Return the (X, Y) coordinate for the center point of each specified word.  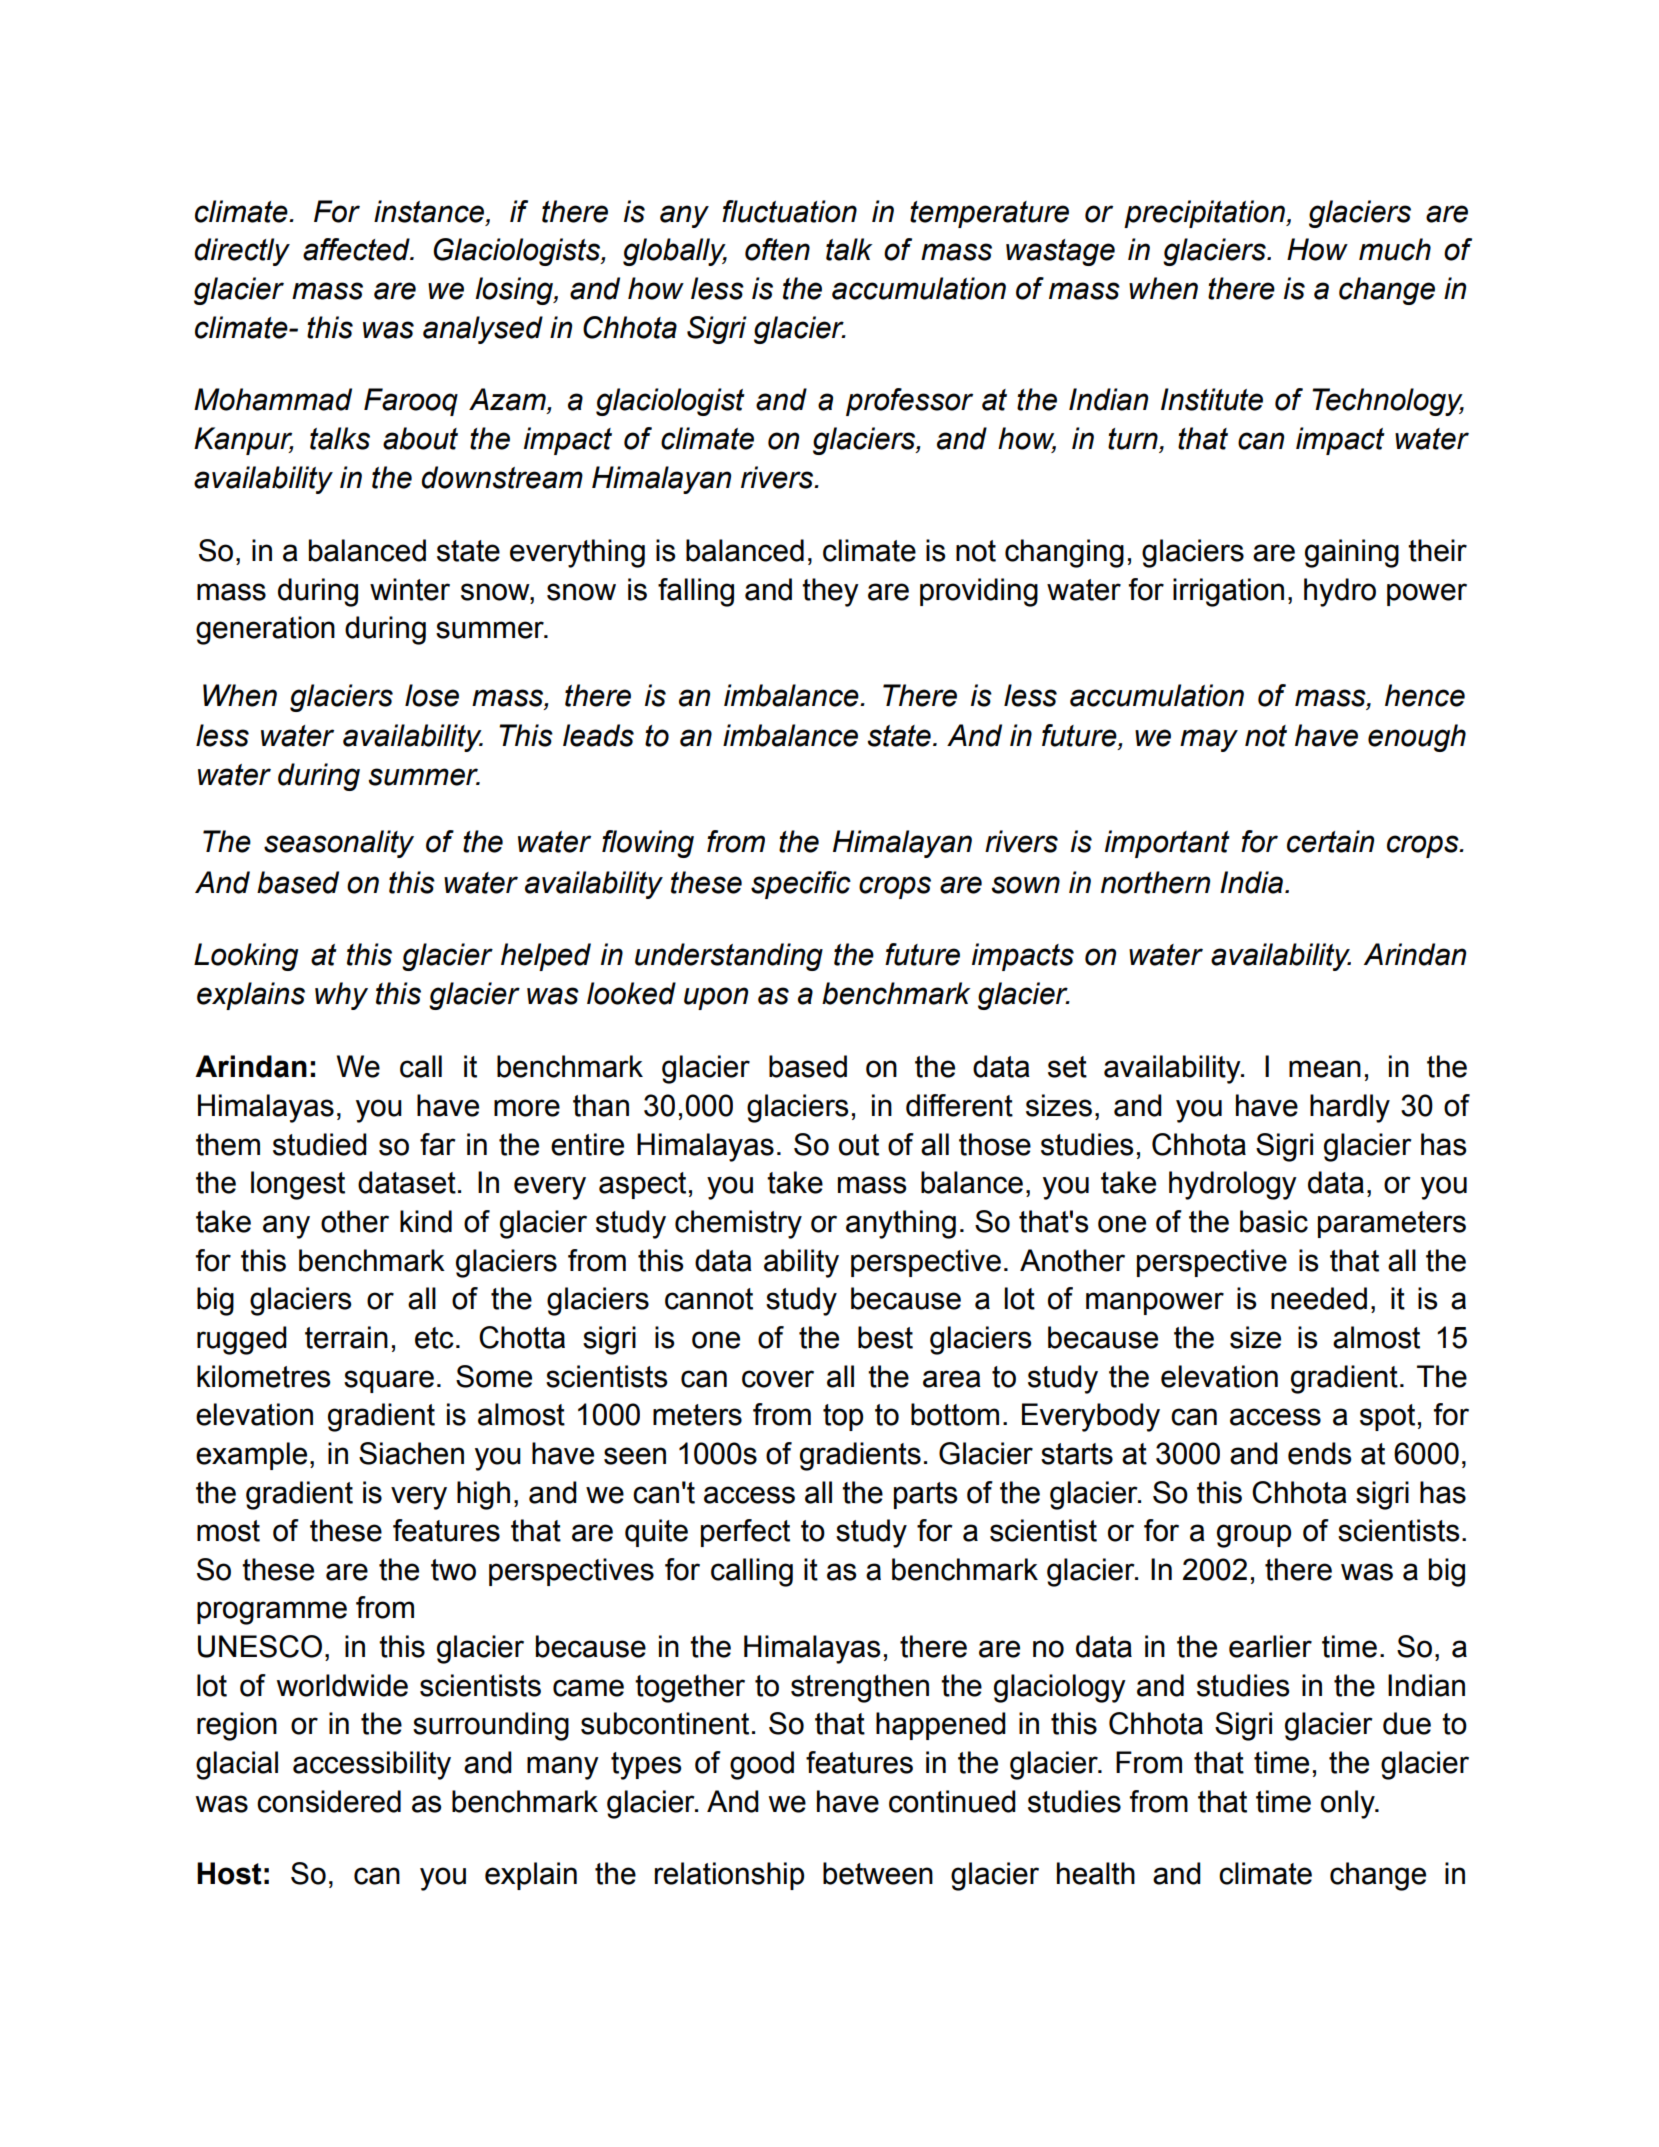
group (1254, 1536)
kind (426, 1221)
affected (357, 249)
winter (410, 589)
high (483, 1495)
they (830, 592)
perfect (745, 1533)
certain (1330, 841)
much (1395, 249)
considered (329, 1801)
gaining (1352, 553)
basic (1274, 1221)
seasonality (339, 844)
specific (801, 885)
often (777, 249)
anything (901, 1224)
